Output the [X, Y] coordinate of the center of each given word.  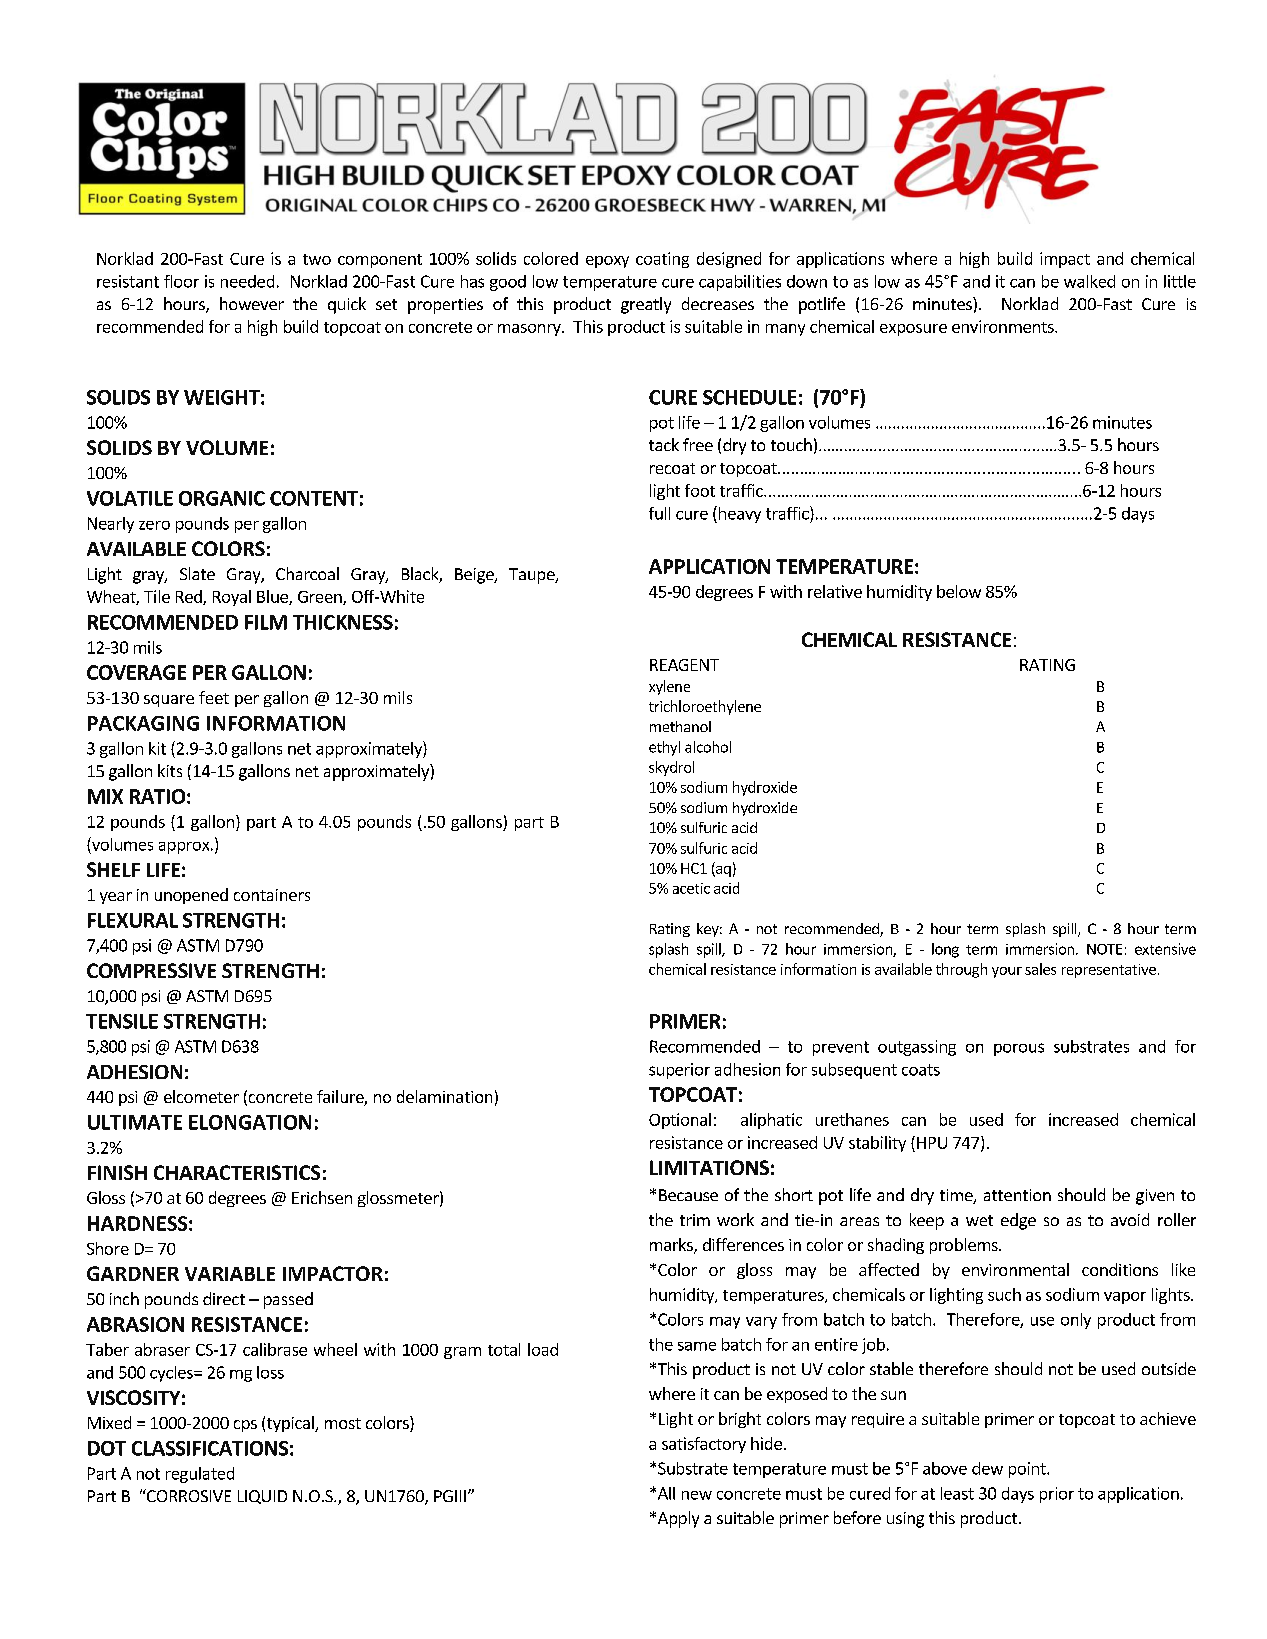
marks [672, 1246]
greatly [646, 305]
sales [1040, 969]
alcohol [708, 747]
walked [1089, 281]
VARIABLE [230, 1274]
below [959, 591]
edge [1018, 1221]
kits [170, 770]
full [659, 513]
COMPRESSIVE [151, 970]
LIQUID [262, 1497]
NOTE [1104, 949]
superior [679, 1071]
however [252, 303]
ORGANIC [222, 498]
